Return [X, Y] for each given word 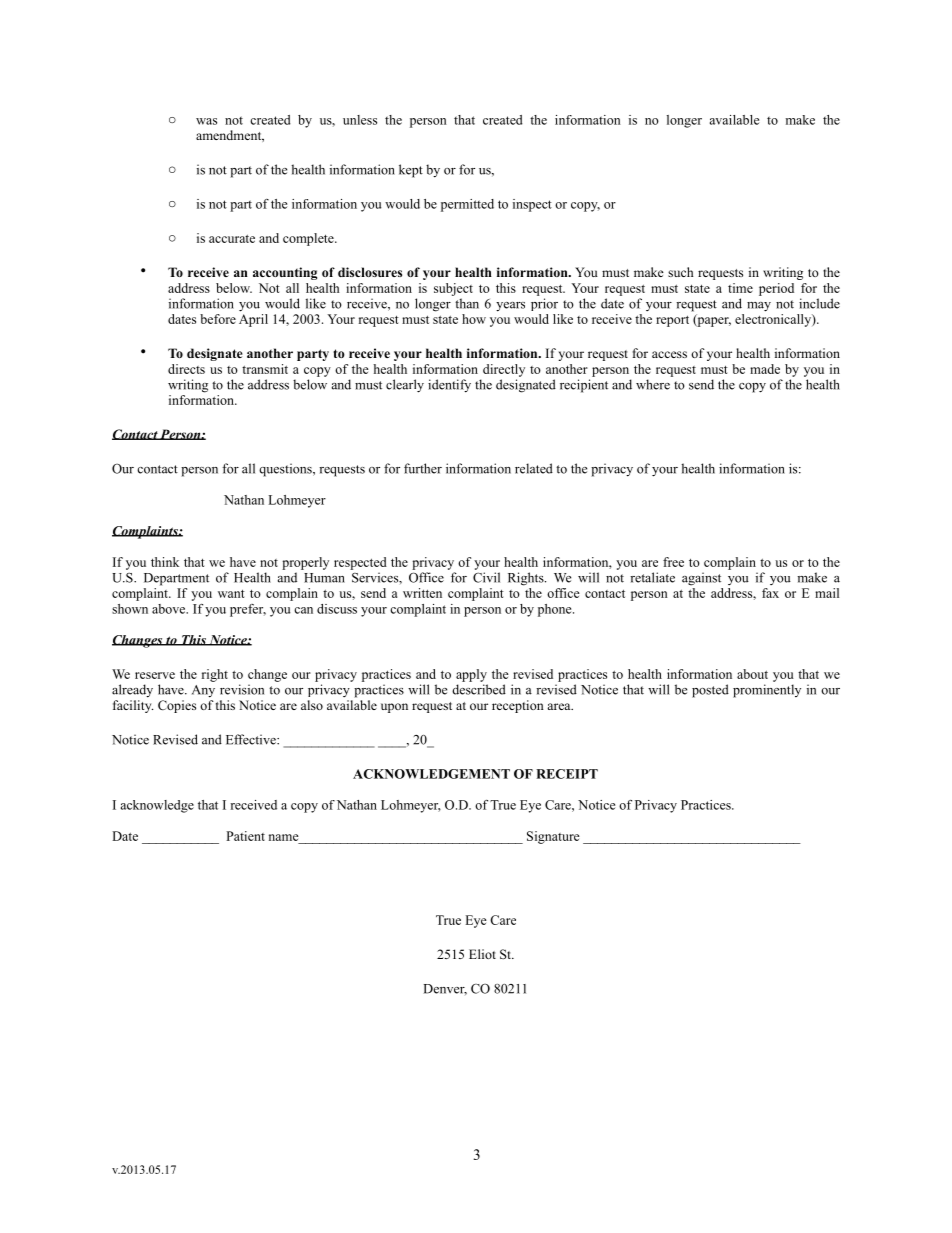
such [680, 272]
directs [186, 369]
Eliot [482, 954]
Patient [245, 836]
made [765, 369]
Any [203, 691]
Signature [553, 837]
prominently [767, 691]
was [206, 121]
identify [449, 386]
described [479, 689]
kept [411, 171]
